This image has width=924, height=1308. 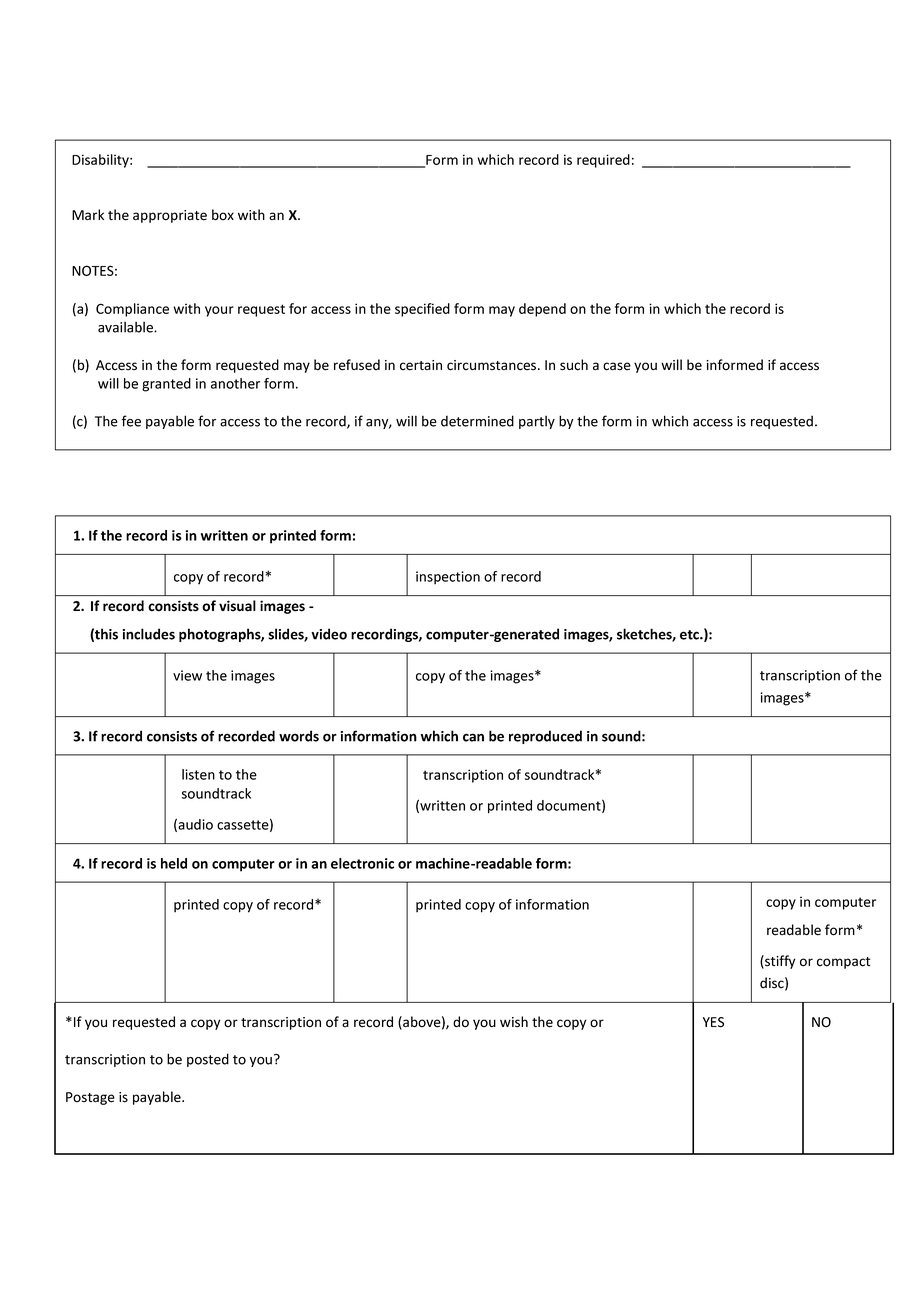 I want to click on determined, so click(x=477, y=421).
